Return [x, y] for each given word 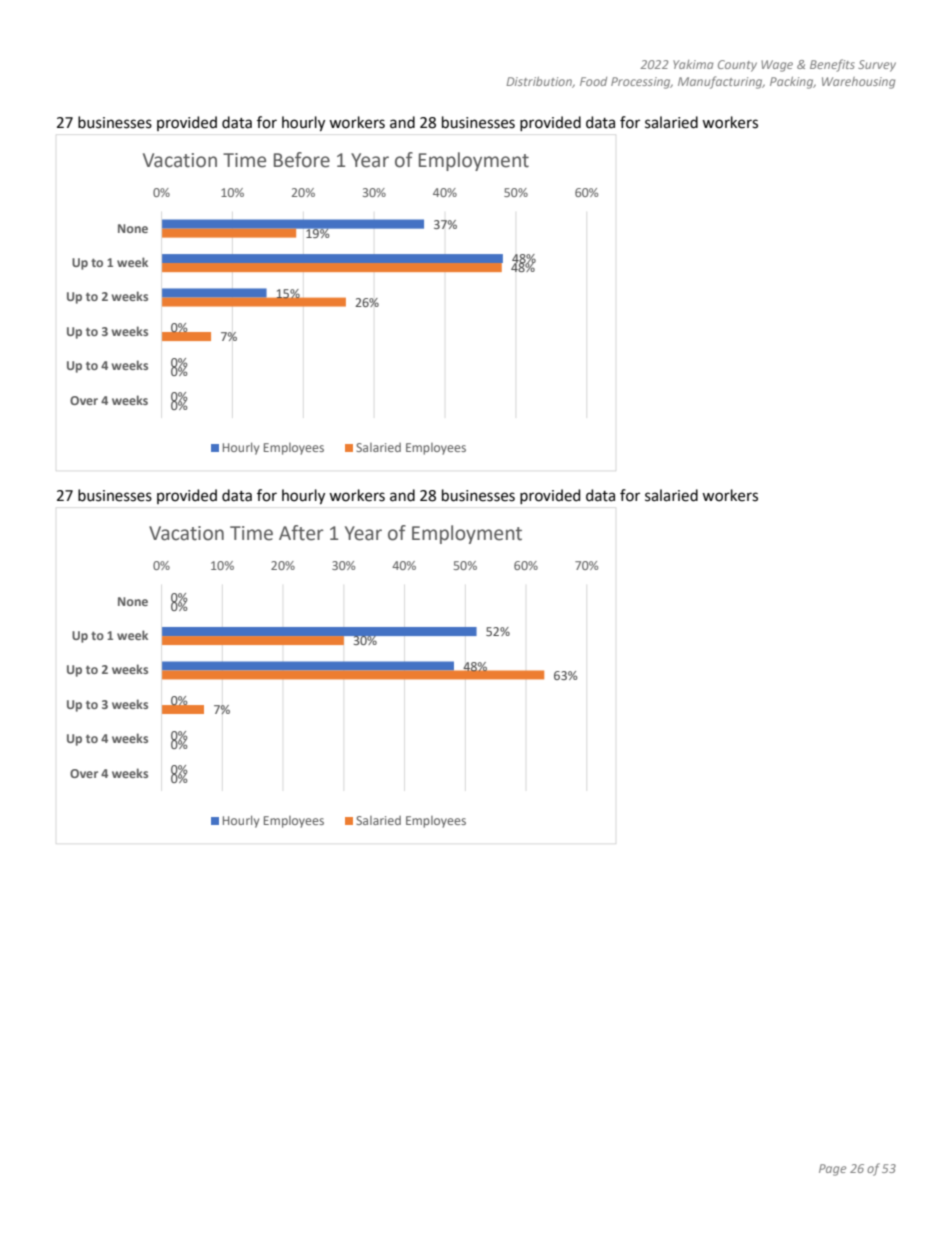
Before [302, 160]
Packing [793, 83]
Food [593, 81]
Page [832, 1170]
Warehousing [858, 83]
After [301, 533]
